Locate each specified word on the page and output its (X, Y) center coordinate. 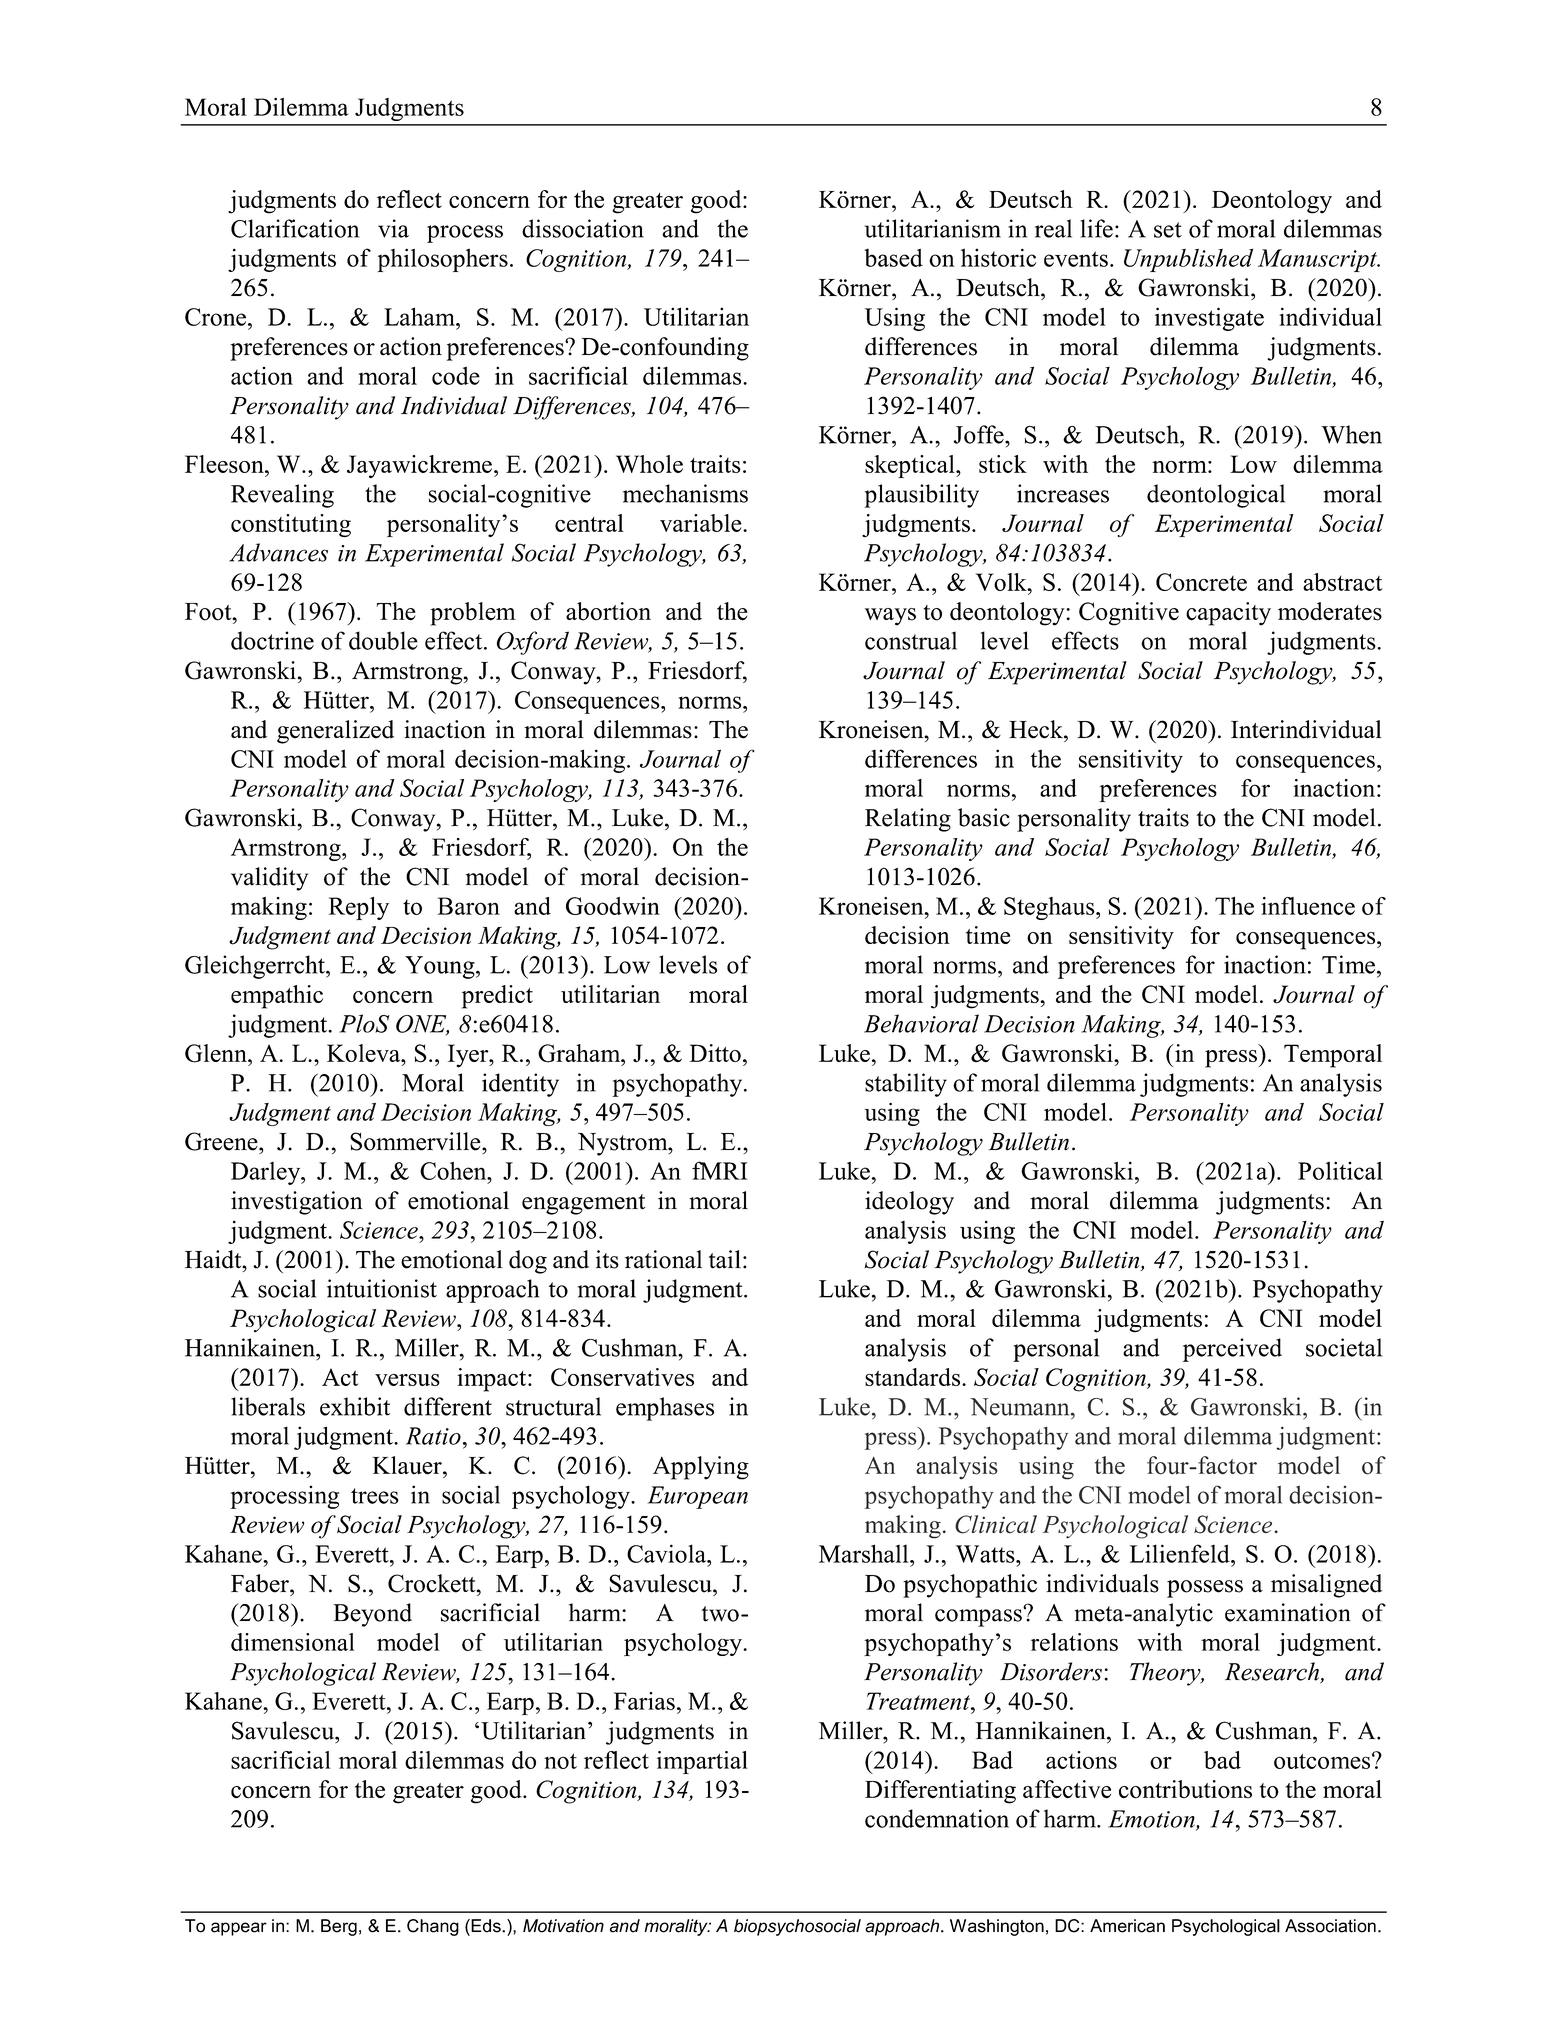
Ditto (715, 1053)
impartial (702, 1762)
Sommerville (416, 1141)
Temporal (1333, 1056)
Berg (339, 1927)
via (393, 228)
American (1127, 1926)
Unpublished (1188, 260)
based (893, 258)
